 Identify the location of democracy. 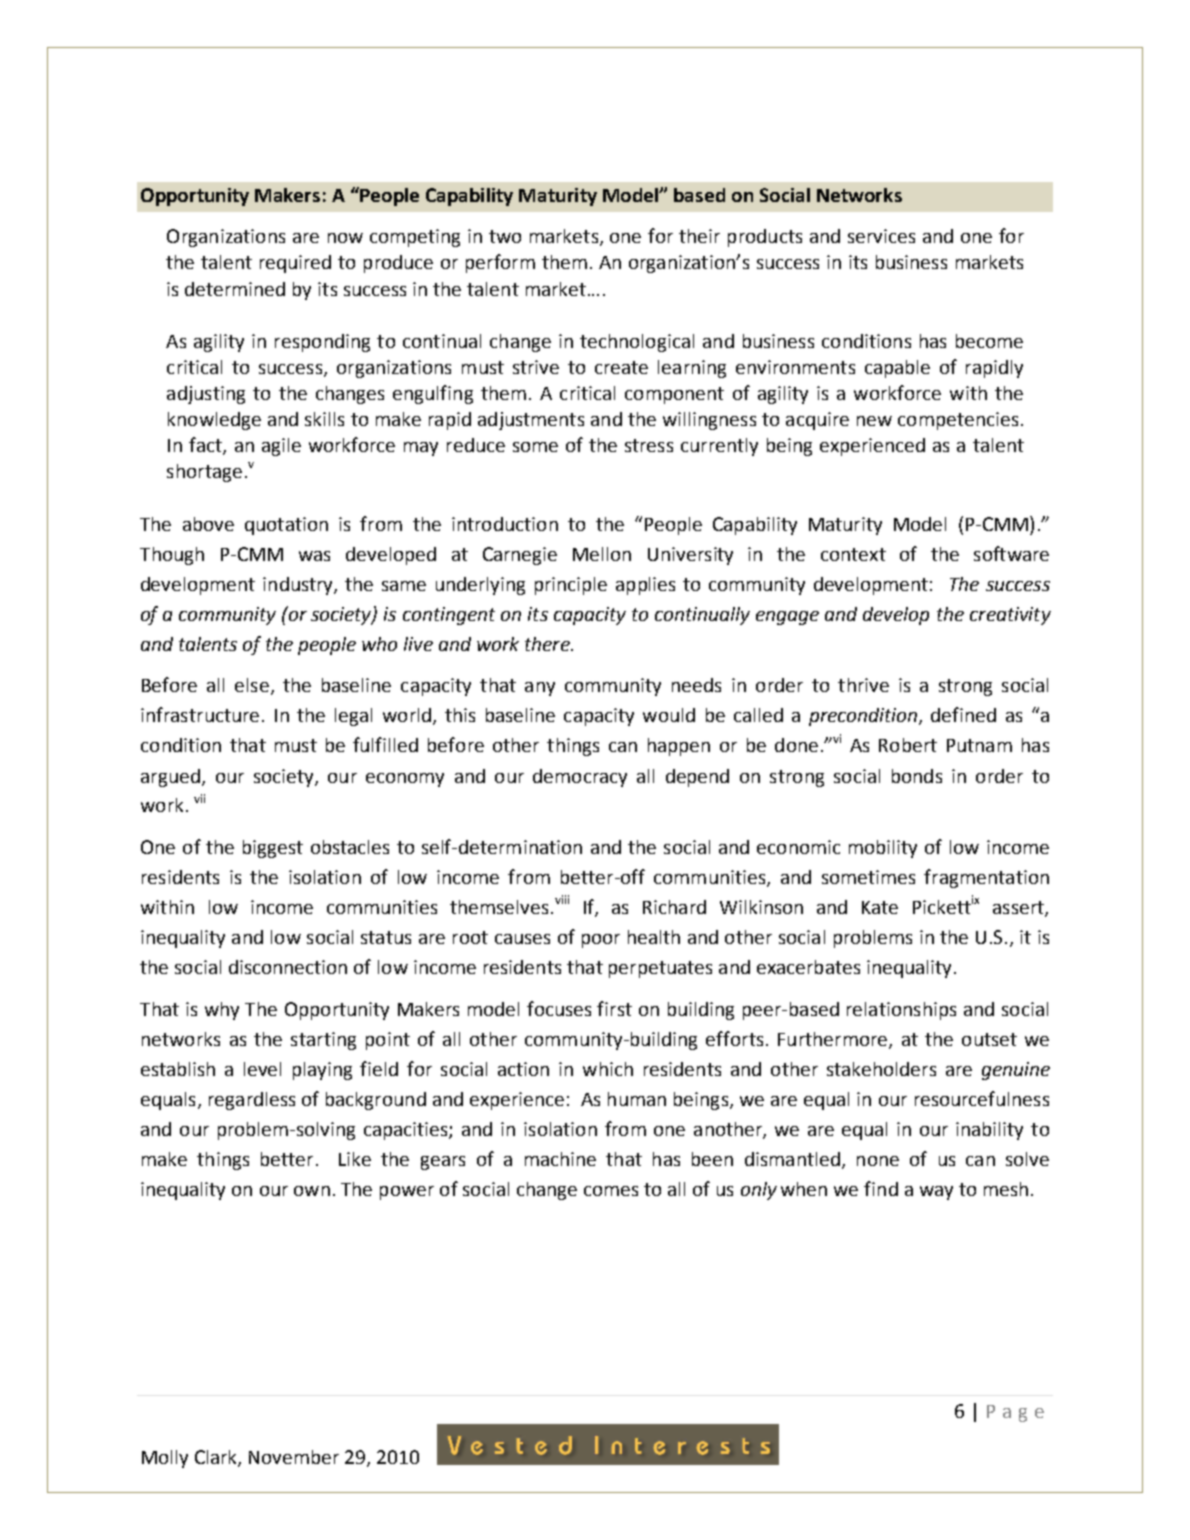
(580, 778).
